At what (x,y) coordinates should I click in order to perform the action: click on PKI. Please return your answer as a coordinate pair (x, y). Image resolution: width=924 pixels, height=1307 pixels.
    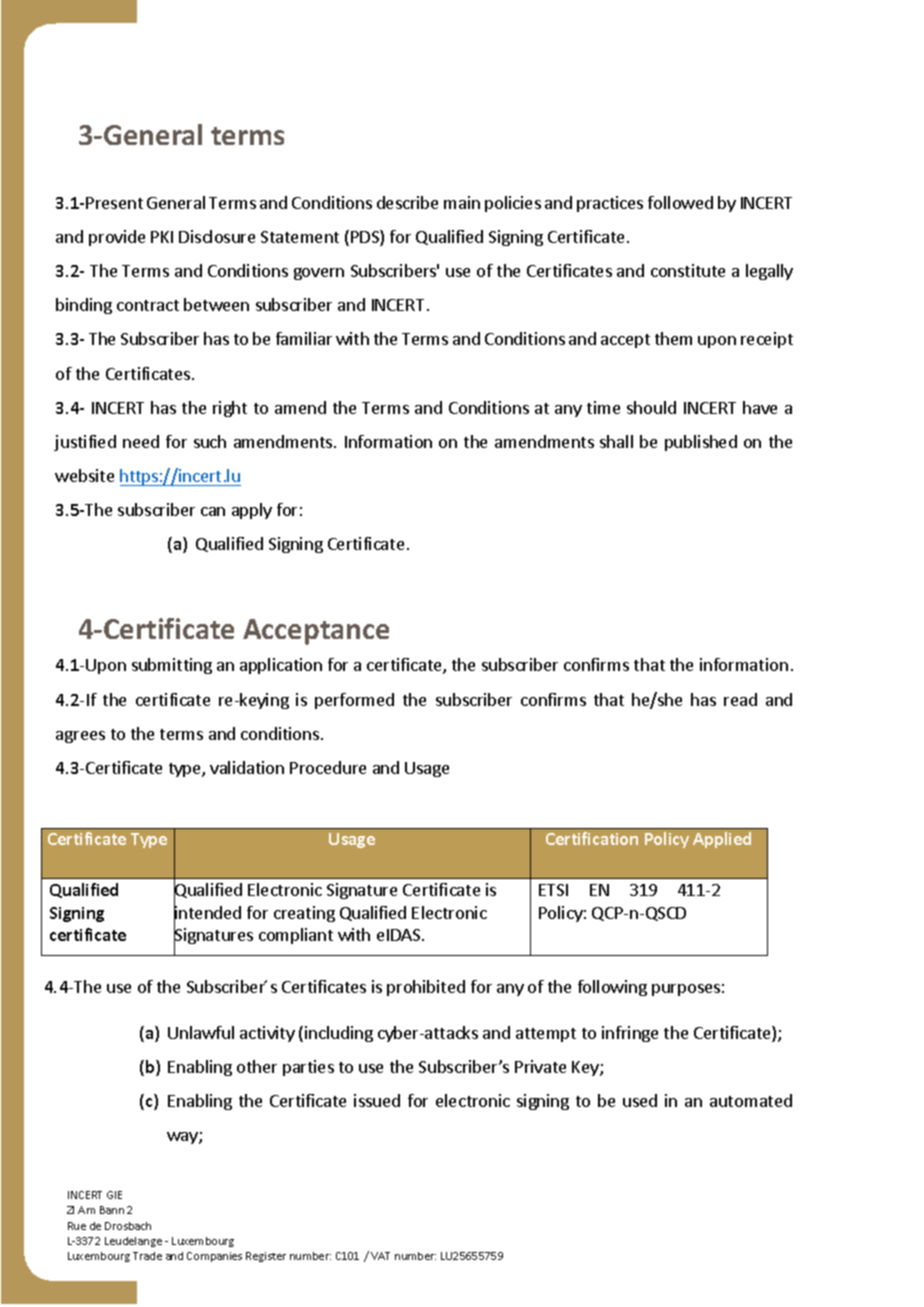
    Looking at the image, I should click on (162, 237).
